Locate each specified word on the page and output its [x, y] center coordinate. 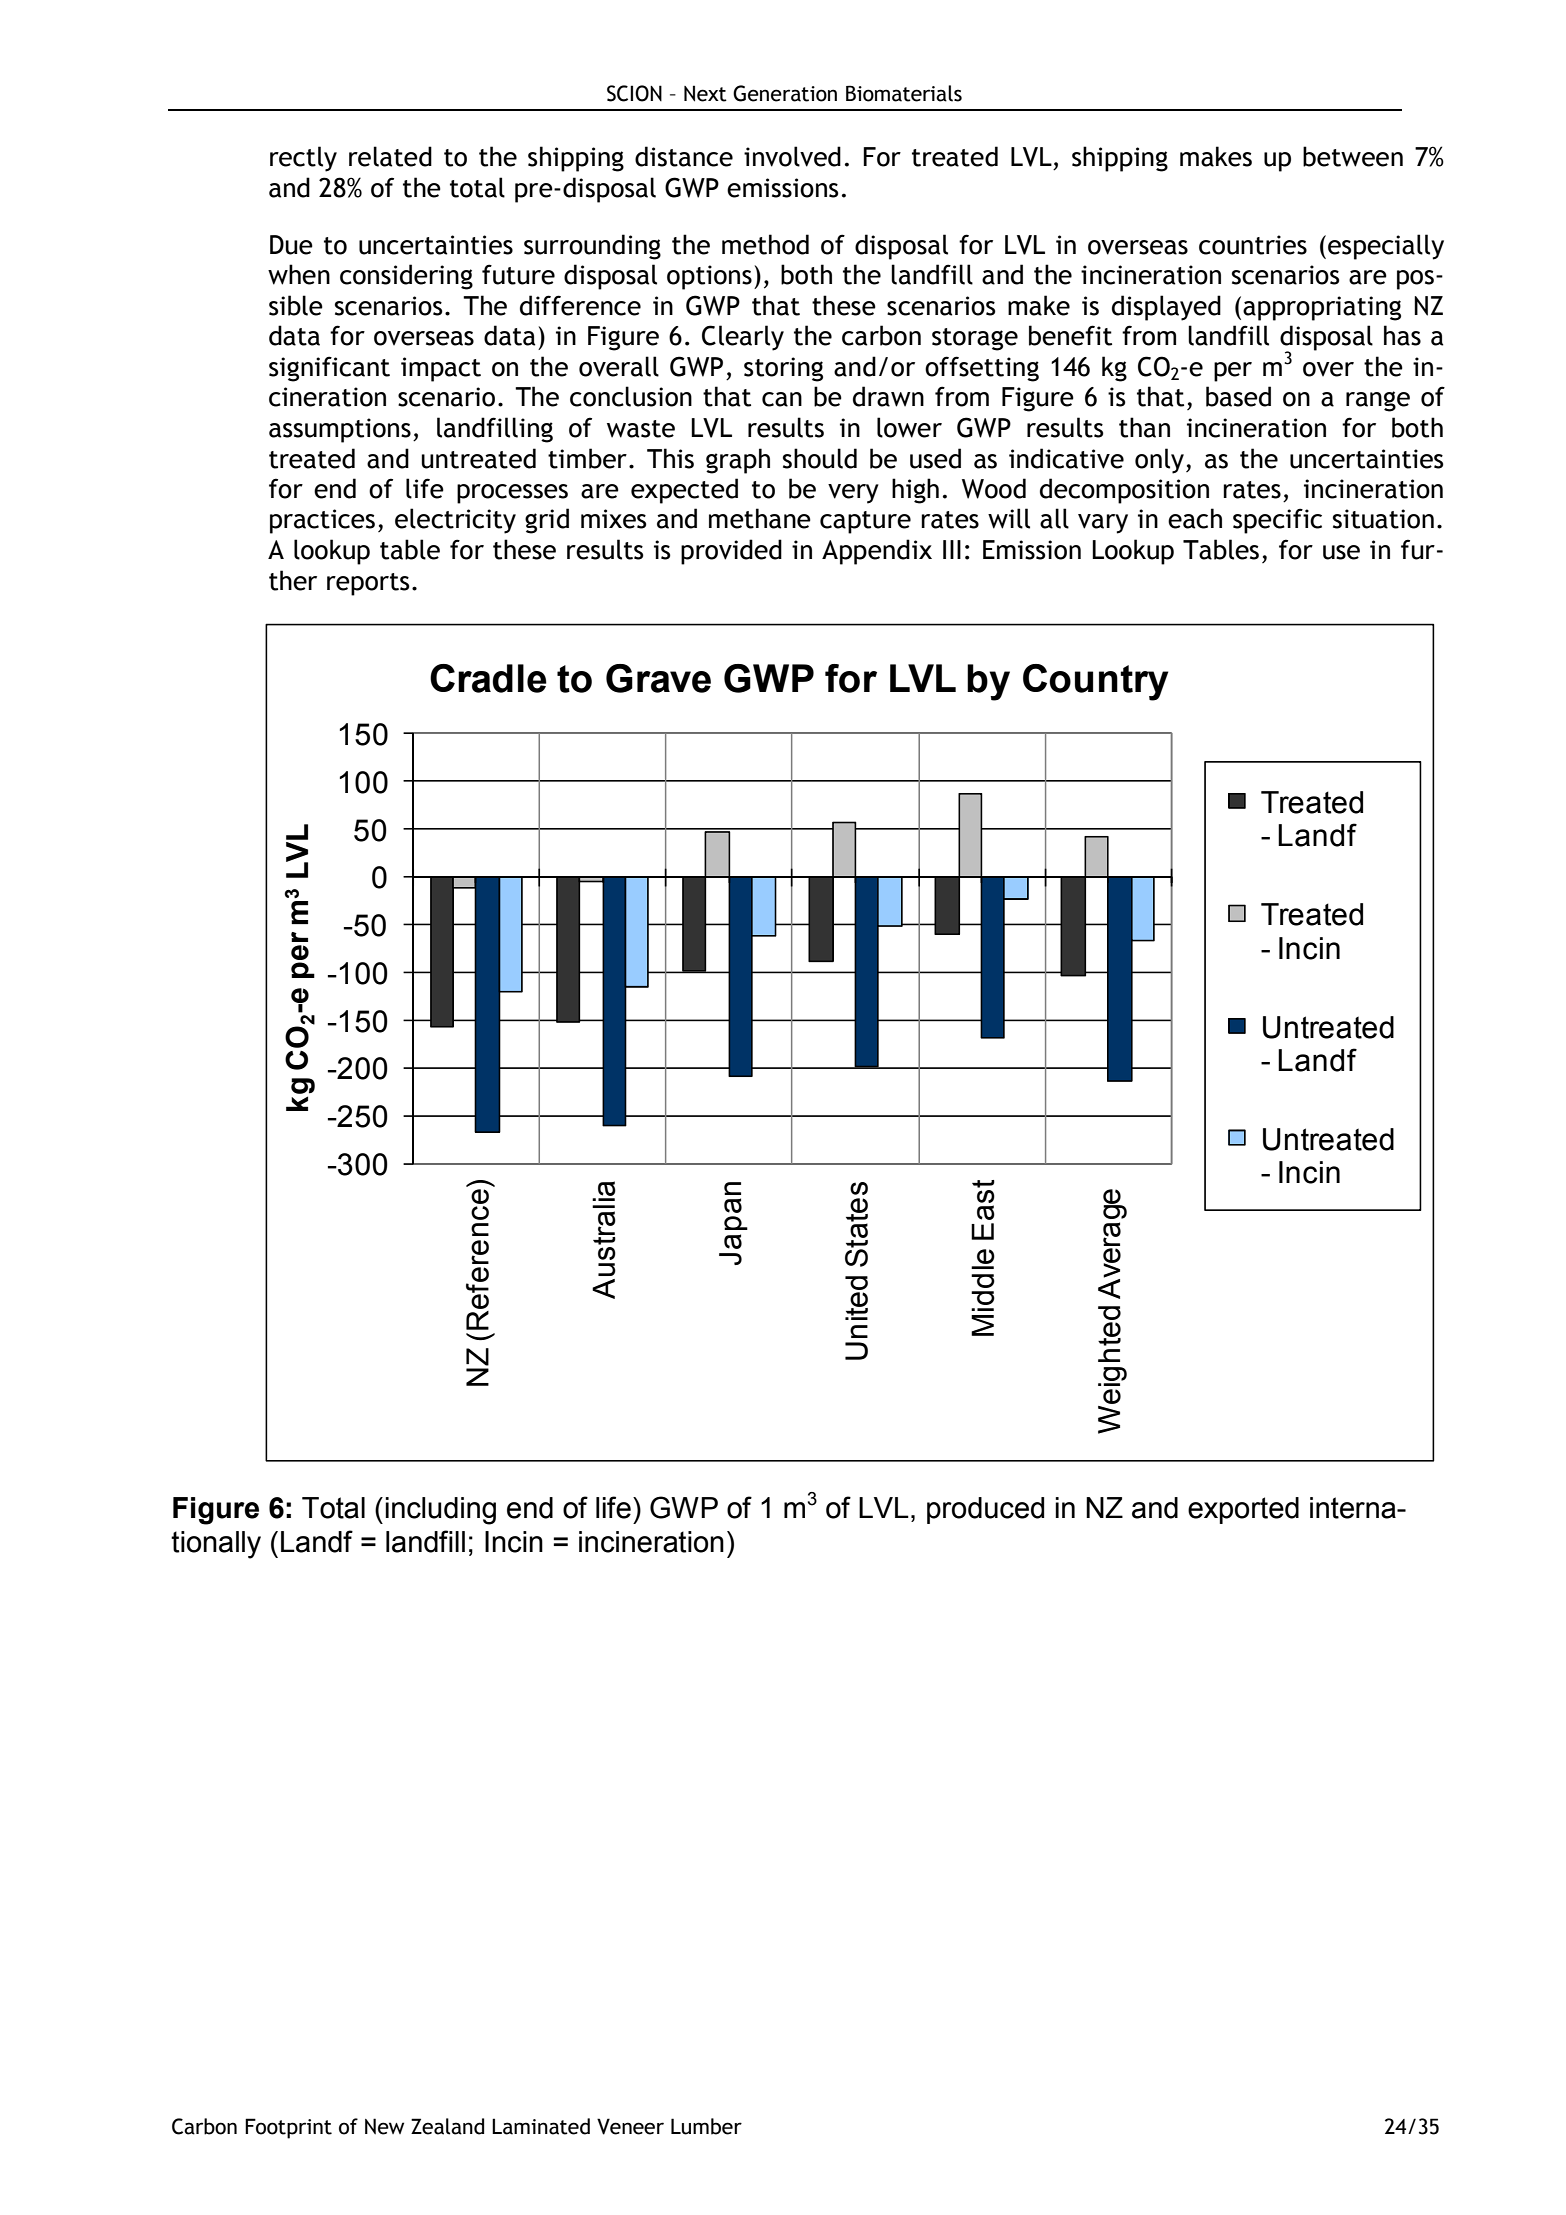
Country [1095, 682]
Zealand [447, 2126]
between [1353, 156]
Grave [658, 678]
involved [792, 156]
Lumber [706, 2126]
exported [1243, 1510]
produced [985, 1510]
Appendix [877, 552]
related [390, 156]
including [440, 1511]
